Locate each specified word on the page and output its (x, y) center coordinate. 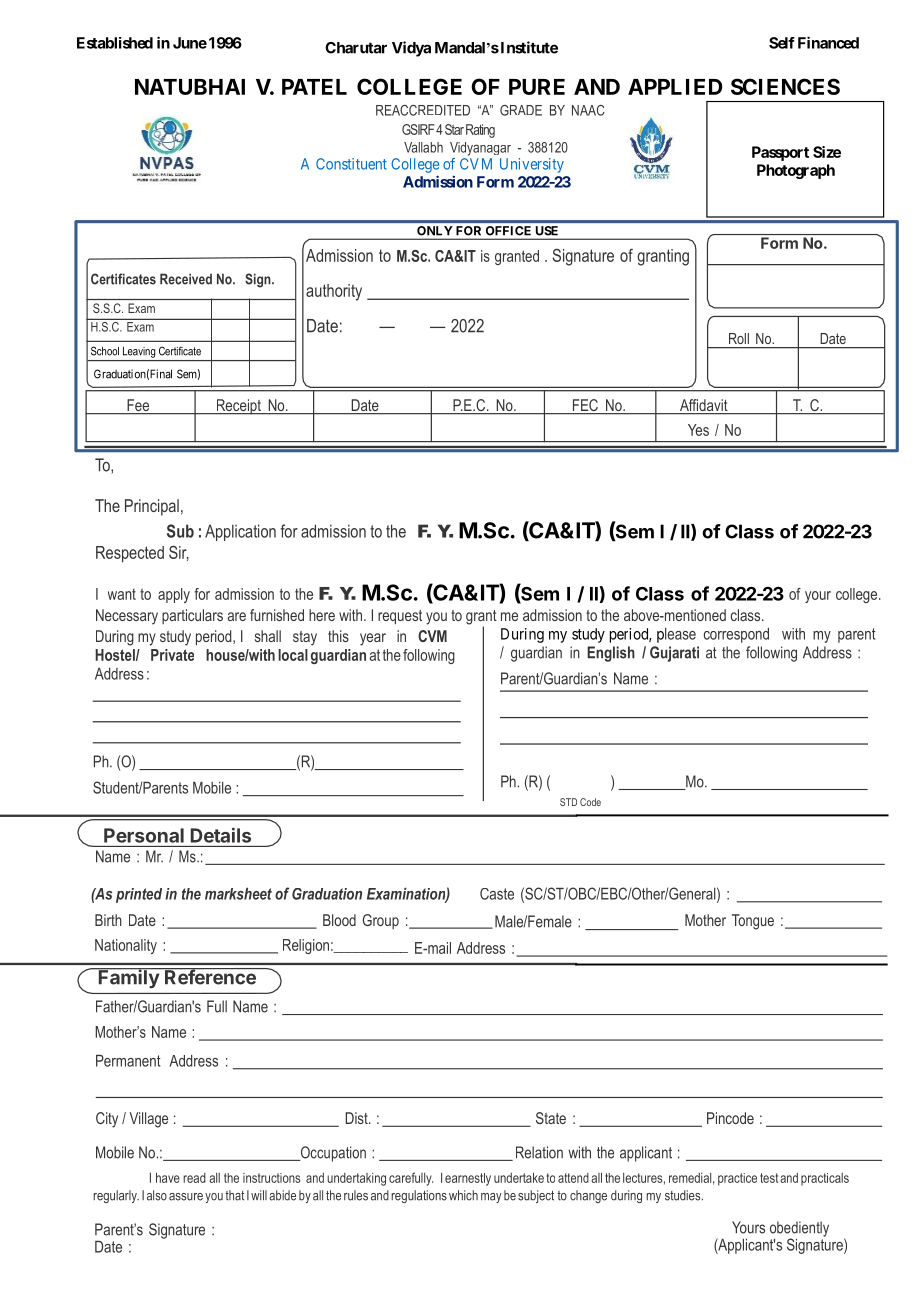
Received (186, 279)
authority (334, 292)
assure (186, 1197)
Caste (497, 894)
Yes (698, 430)
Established (115, 43)
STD (568, 802)
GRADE (521, 110)
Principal (152, 507)
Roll (739, 338)
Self (782, 43)
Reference (210, 976)
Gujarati (674, 654)
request (400, 617)
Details (221, 835)
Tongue (753, 922)
